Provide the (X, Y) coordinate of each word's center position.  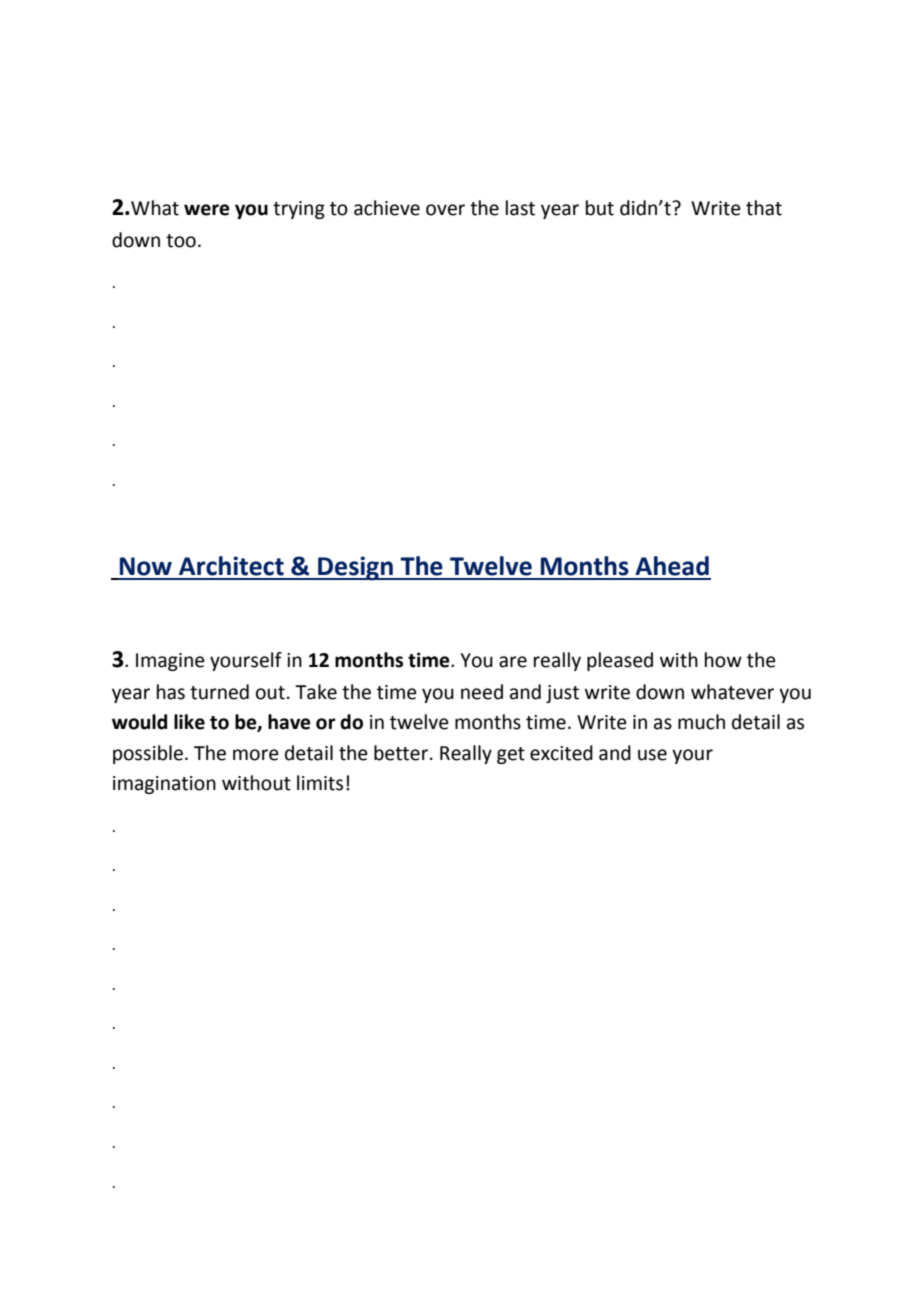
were (207, 210)
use (652, 755)
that (764, 208)
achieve (387, 208)
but (600, 208)
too (181, 241)
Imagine (170, 662)
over (445, 210)
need (482, 692)
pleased (620, 661)
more (256, 755)
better (401, 753)
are (513, 662)
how (723, 660)
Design (355, 568)
